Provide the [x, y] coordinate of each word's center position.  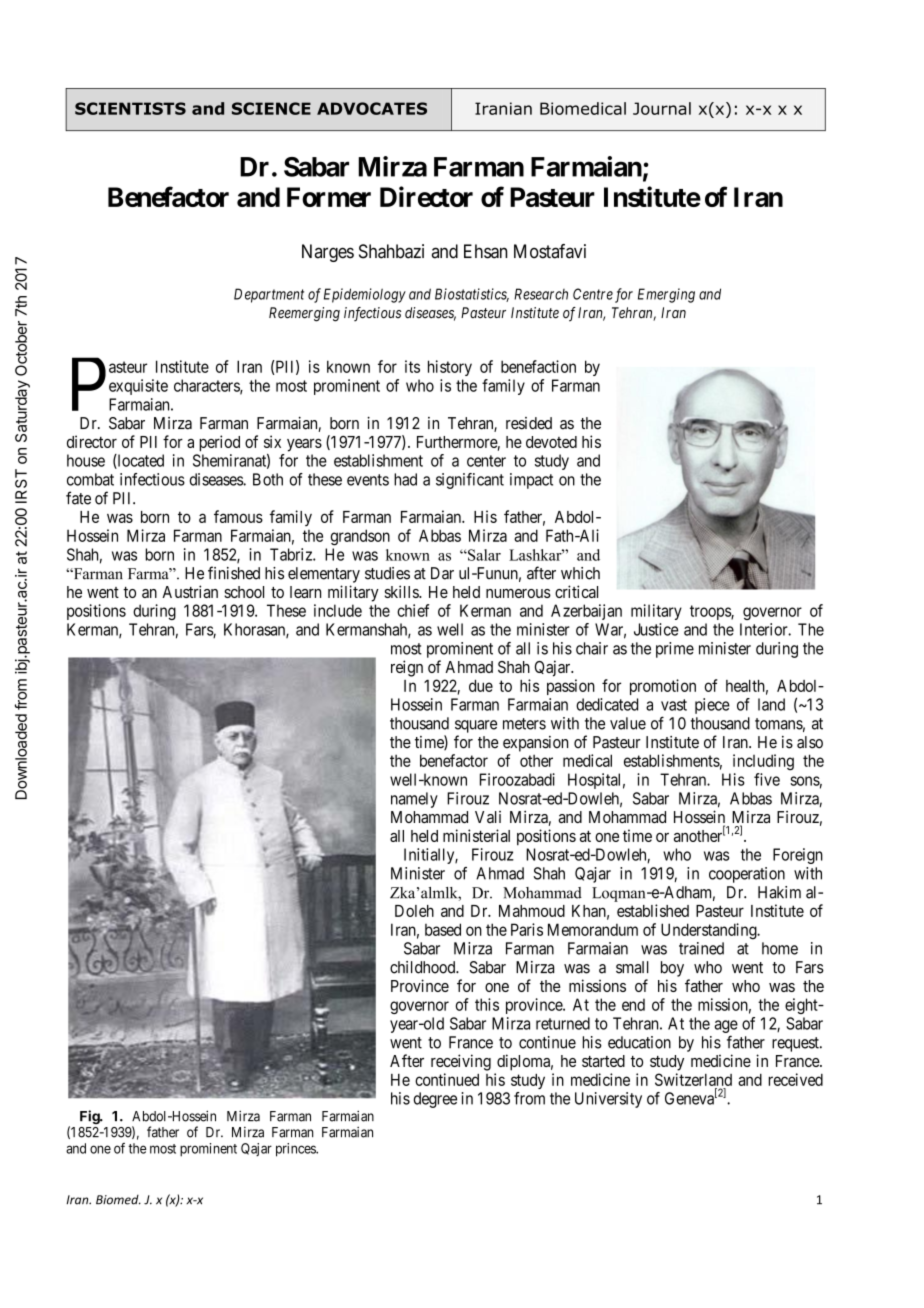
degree [435, 1100]
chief [413, 610]
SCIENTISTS [130, 108]
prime [675, 650]
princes [296, 1150]
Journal [662, 108]
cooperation [747, 875]
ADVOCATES [372, 108]
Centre [593, 294]
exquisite [138, 387]
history [450, 368]
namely [414, 800]
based [443, 929]
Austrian [190, 591]
